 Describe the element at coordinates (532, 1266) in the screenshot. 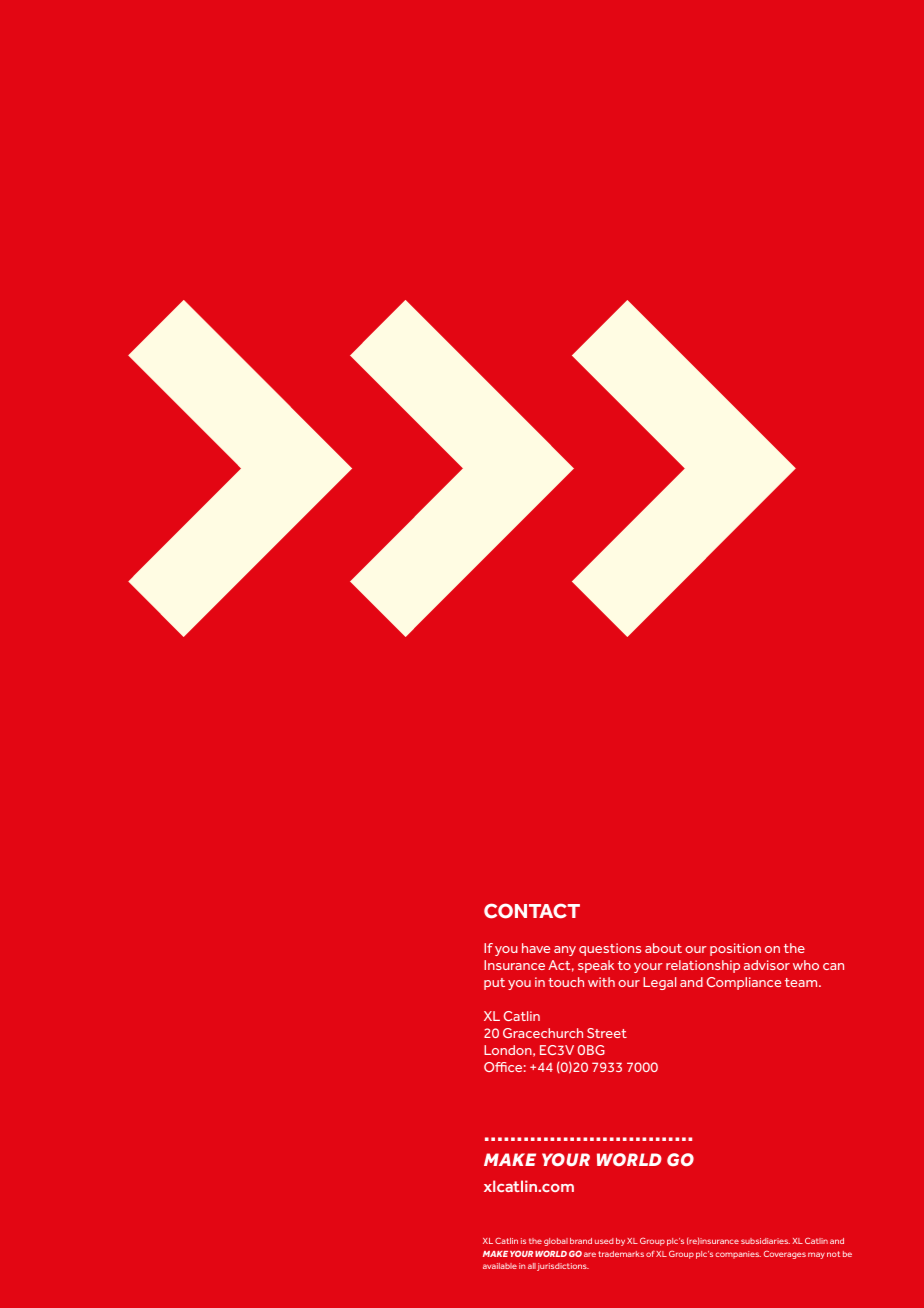

I see `all` at that location.
